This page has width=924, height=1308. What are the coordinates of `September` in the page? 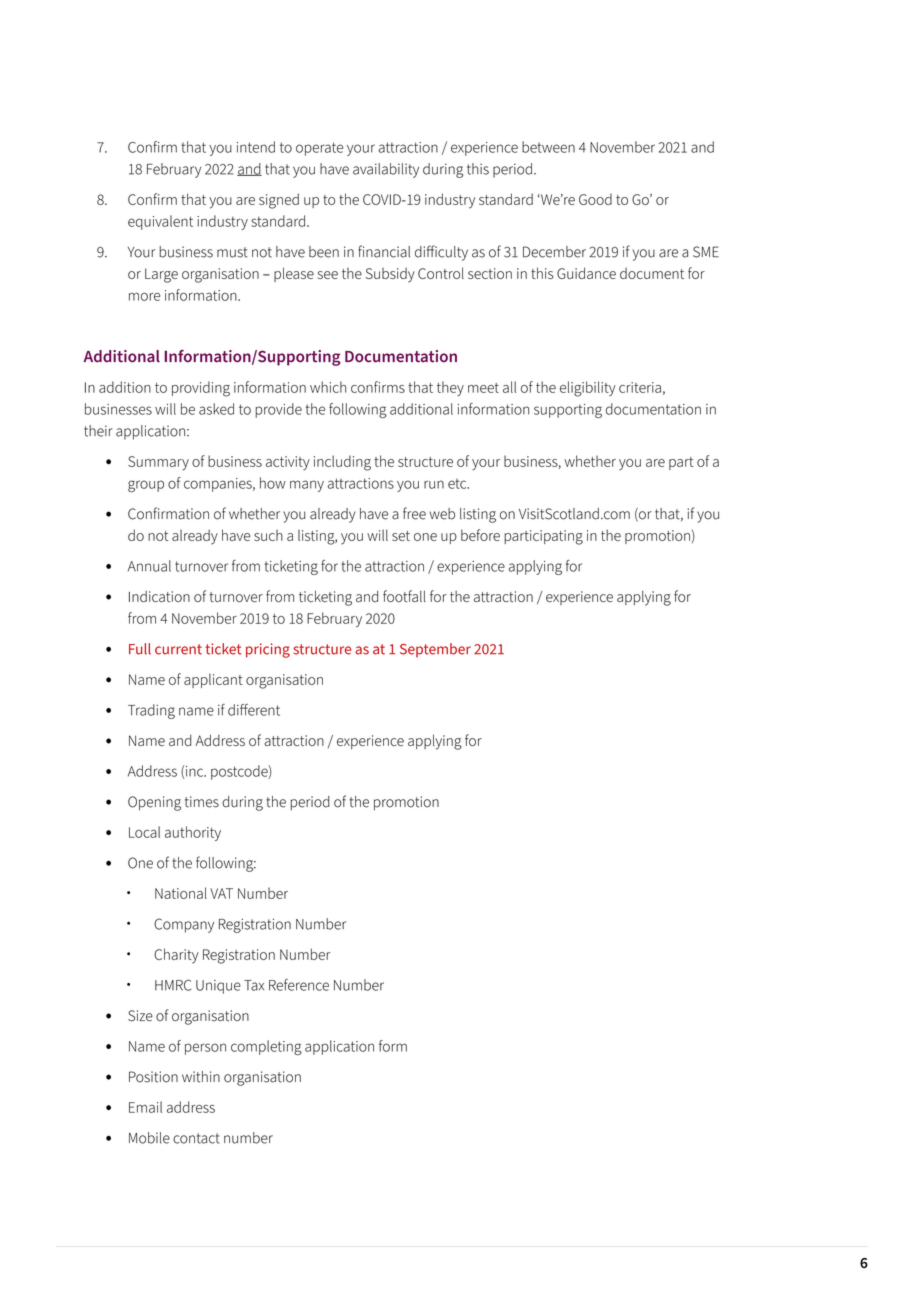 It's located at (435, 650).
